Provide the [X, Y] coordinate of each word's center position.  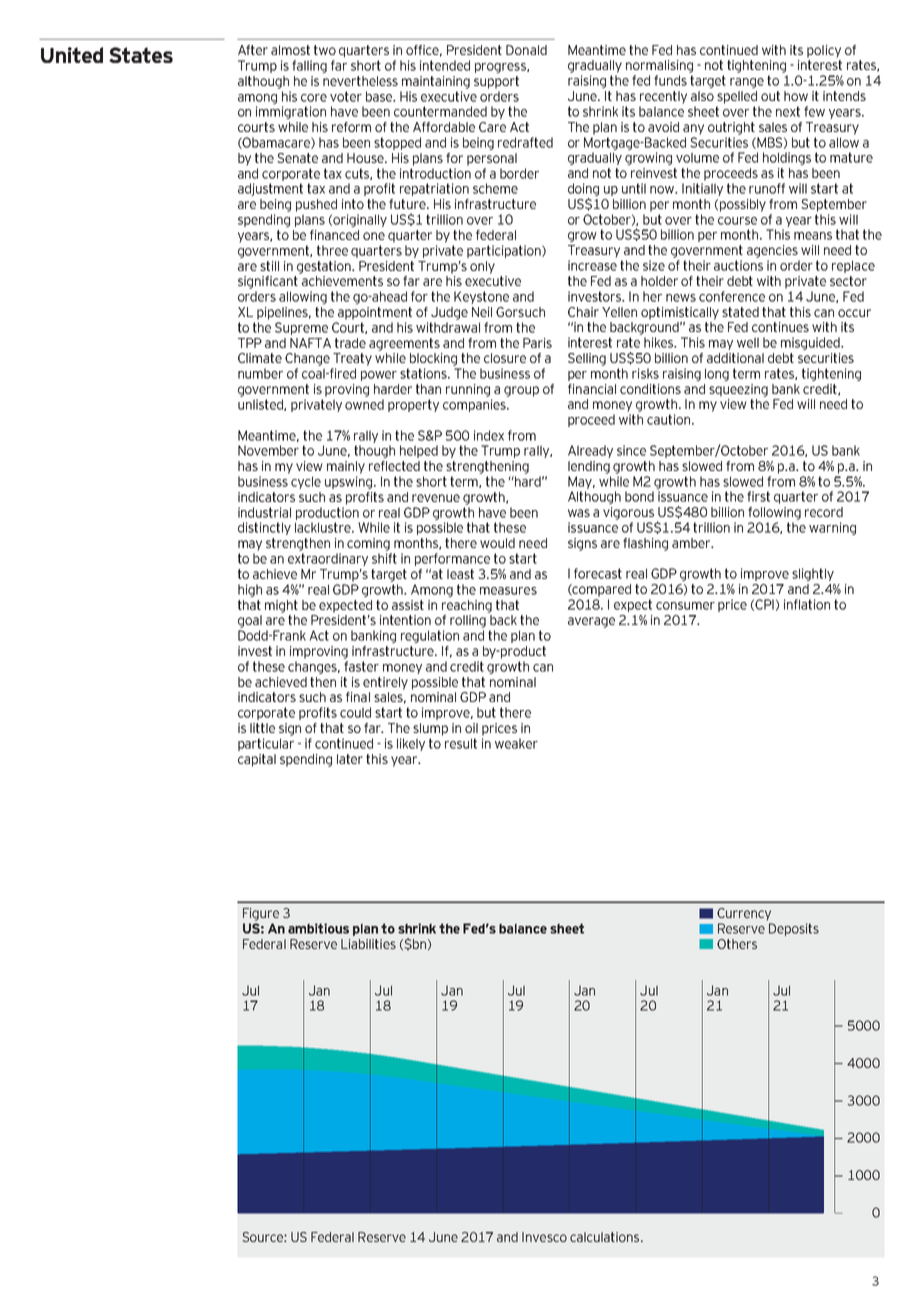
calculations [606, 1237]
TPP [250, 343]
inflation [807, 604]
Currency [744, 914]
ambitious [318, 928]
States [141, 55]
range [747, 83]
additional [735, 358]
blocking [433, 359]
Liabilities [368, 944]
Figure [261, 914]
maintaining [436, 82]
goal [250, 621]
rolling [468, 621]
